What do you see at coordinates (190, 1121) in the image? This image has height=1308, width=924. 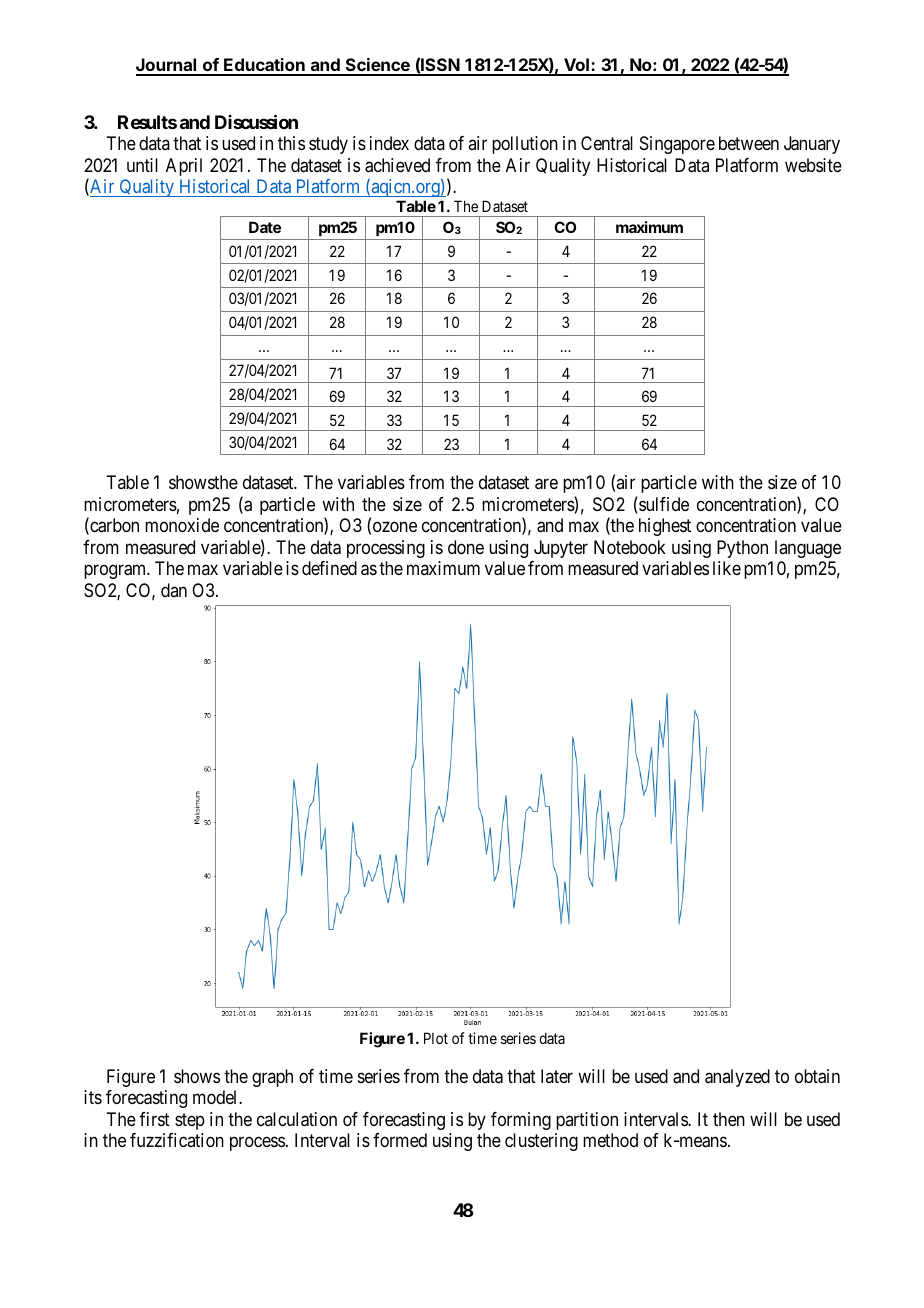 I see `step` at bounding box center [190, 1121].
